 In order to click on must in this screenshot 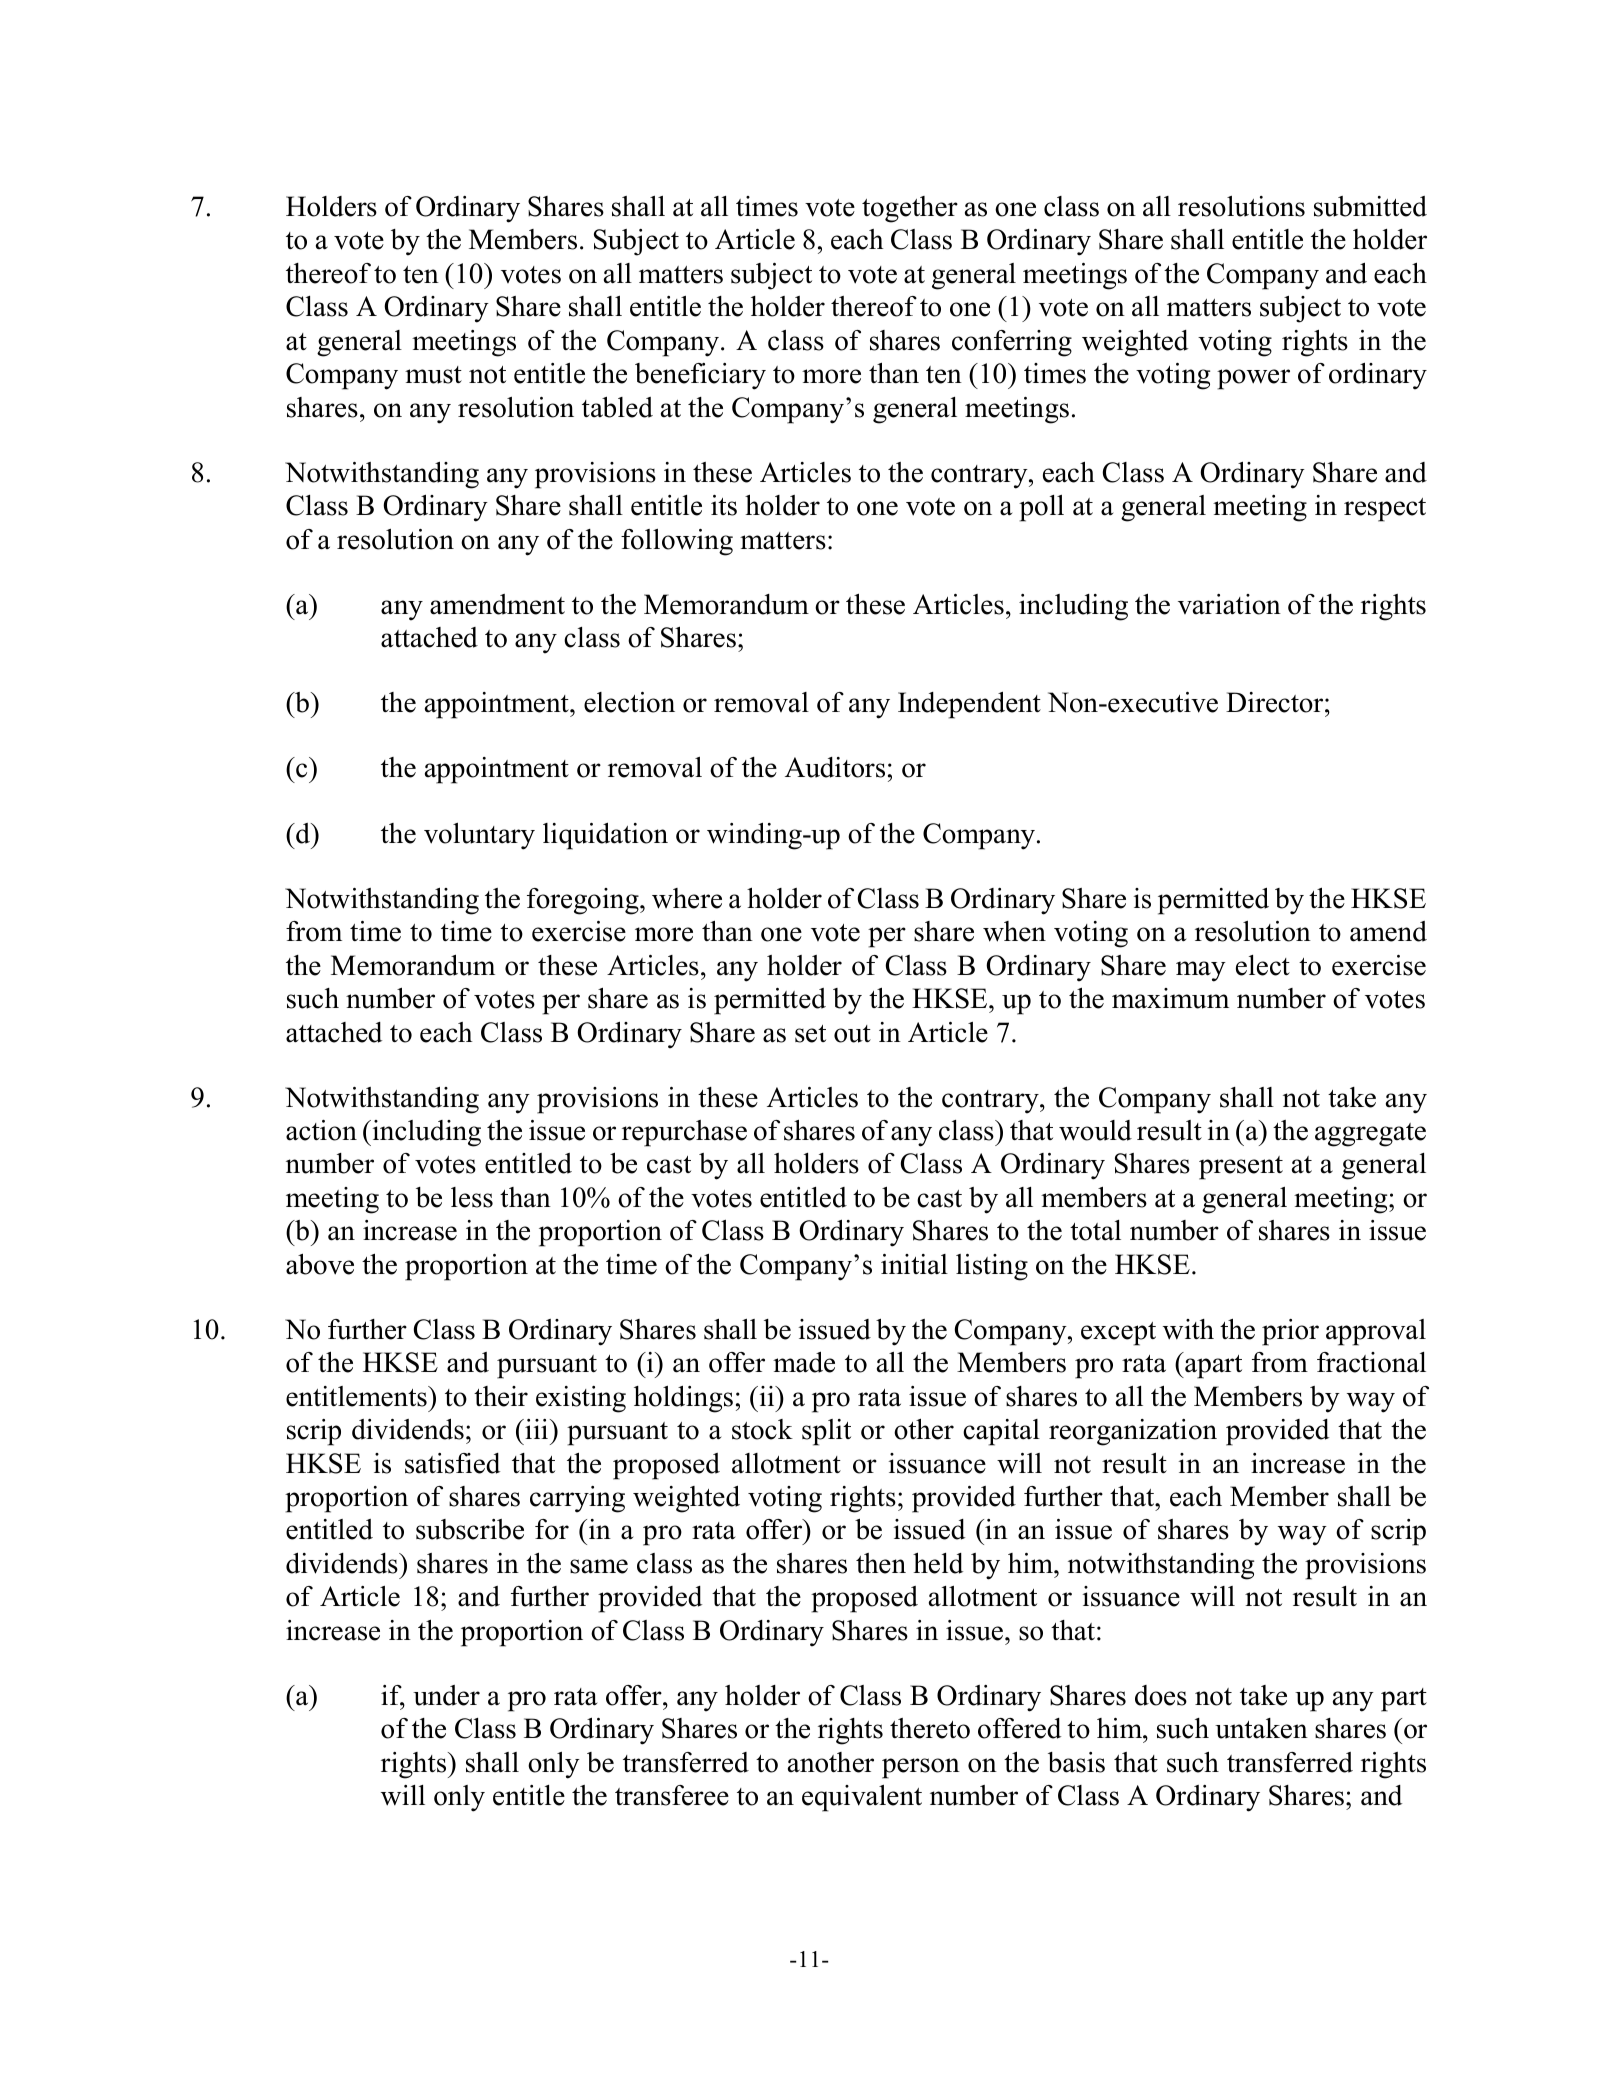, I will do `click(433, 375)`.
